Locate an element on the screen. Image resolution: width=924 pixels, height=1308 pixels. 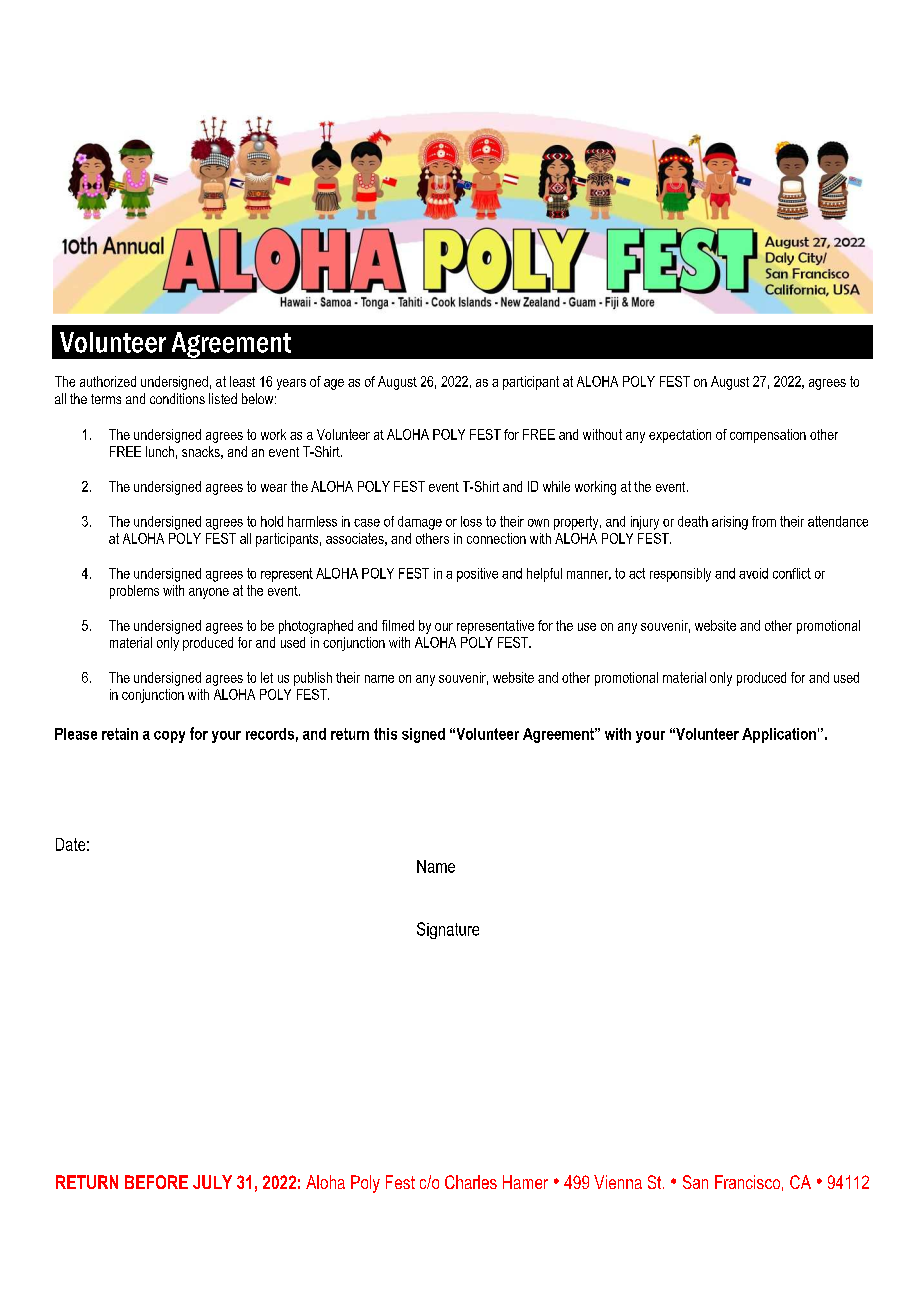
conditions is located at coordinates (177, 398).
